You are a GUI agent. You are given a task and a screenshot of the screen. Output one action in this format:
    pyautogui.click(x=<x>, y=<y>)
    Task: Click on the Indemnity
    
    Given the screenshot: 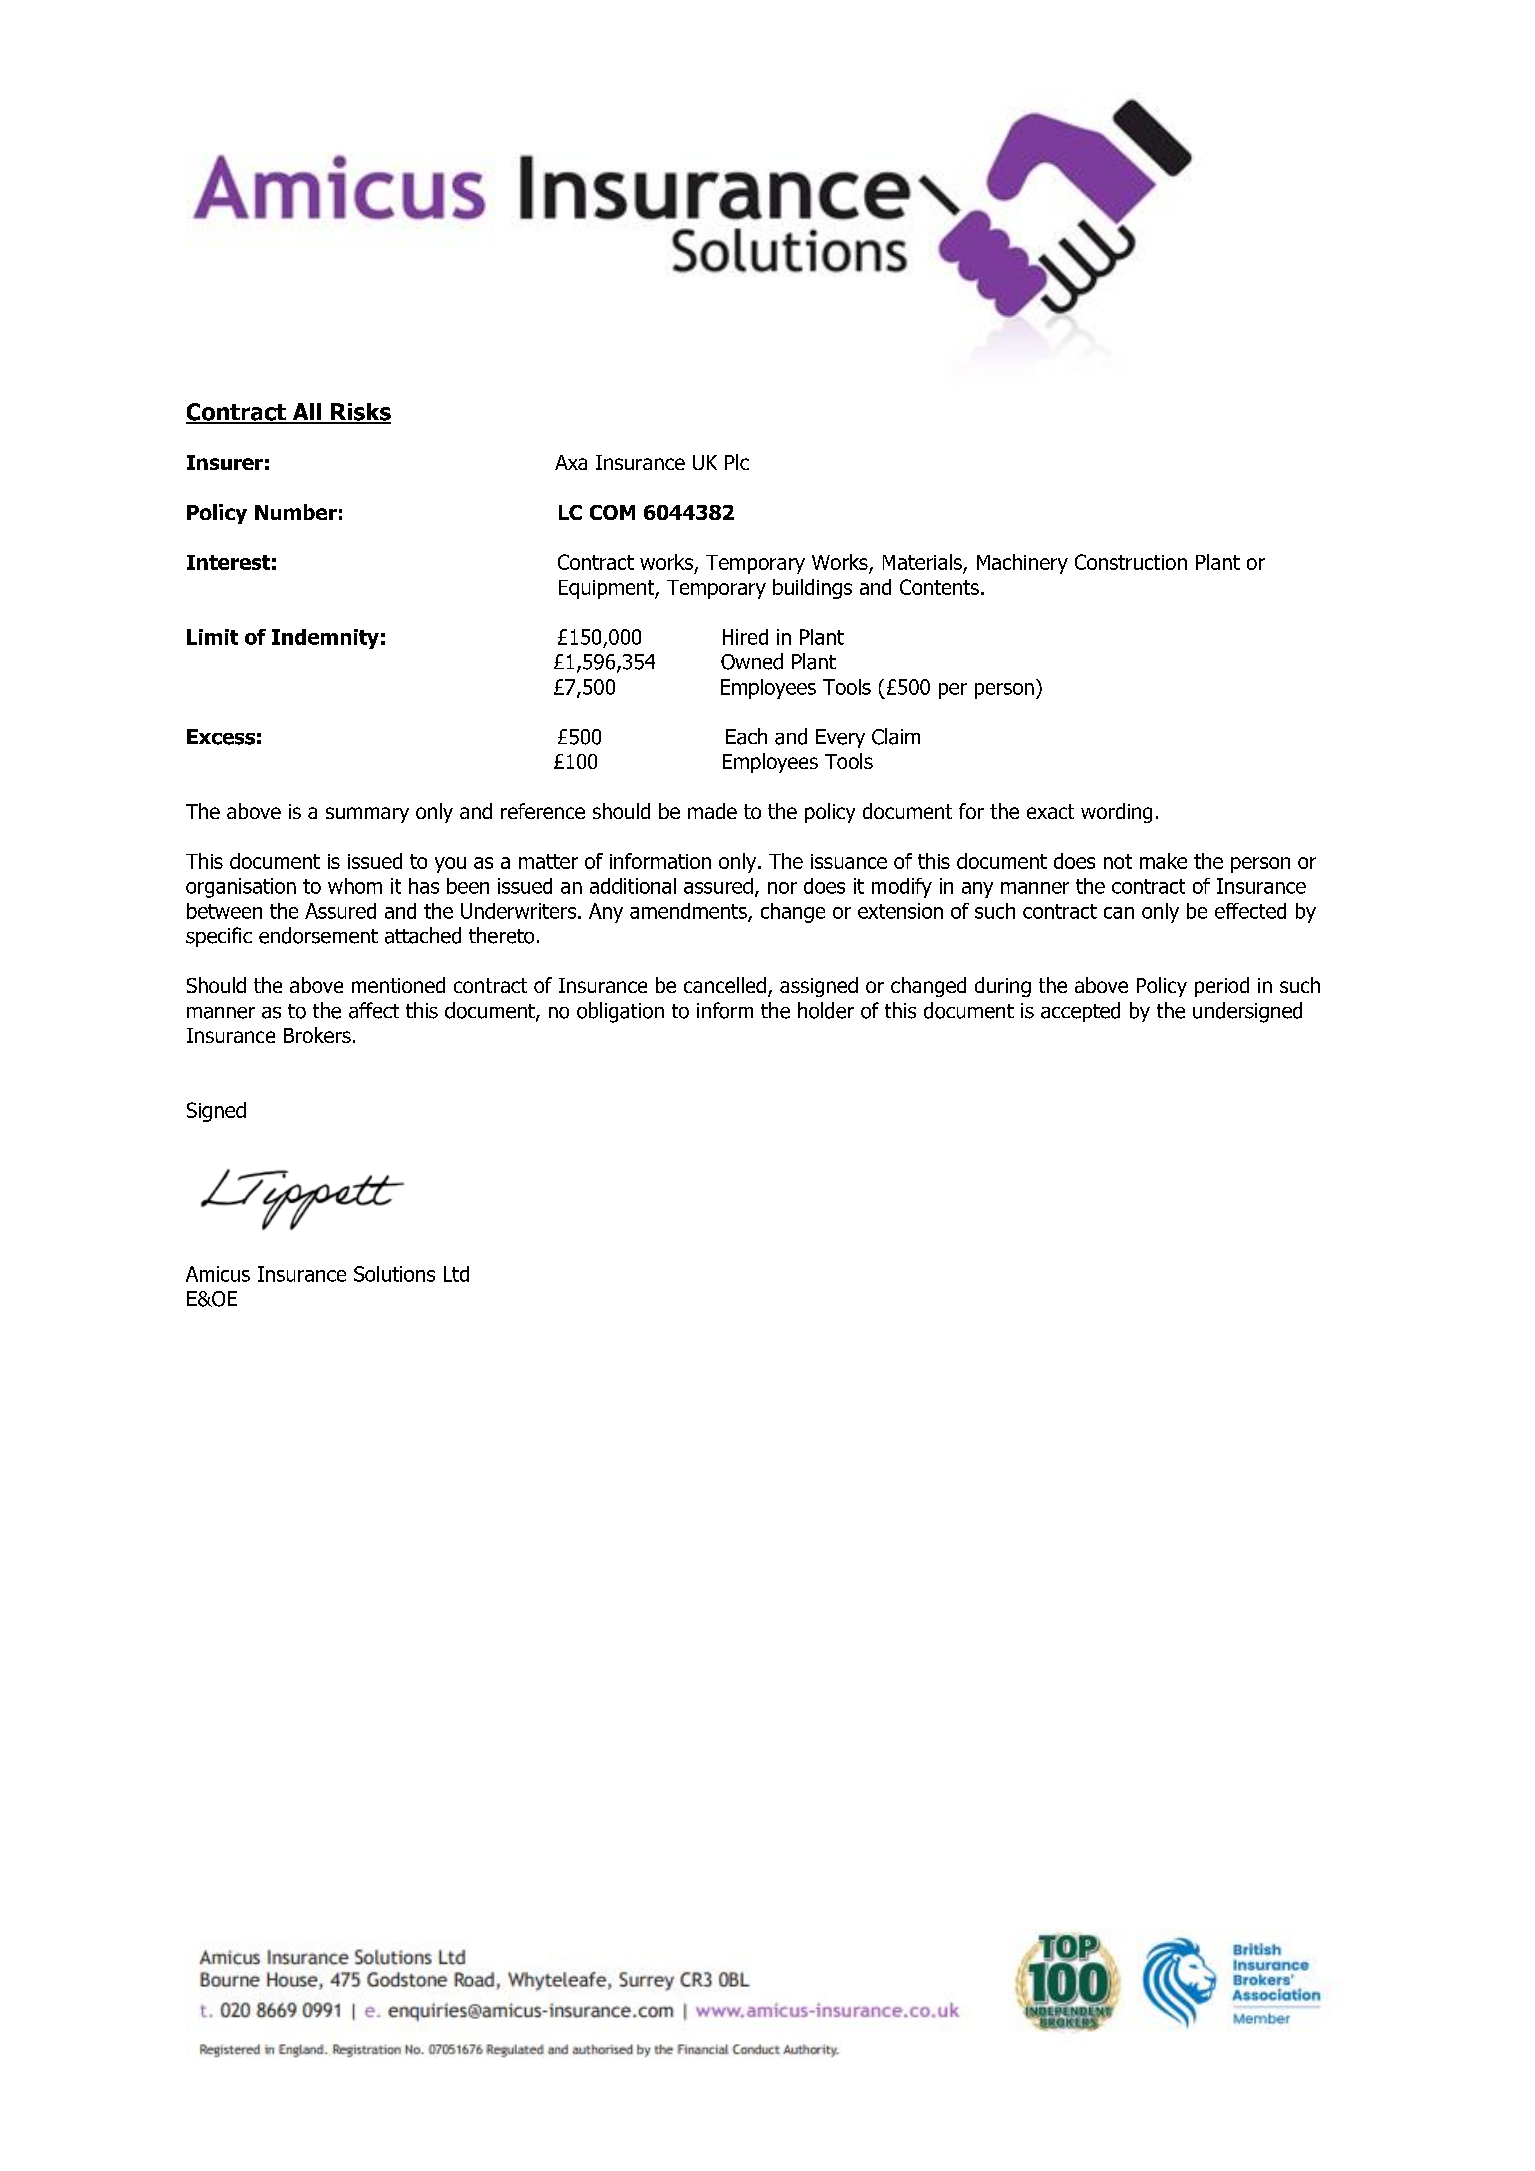 What is the action you would take?
    pyautogui.click(x=325, y=639)
